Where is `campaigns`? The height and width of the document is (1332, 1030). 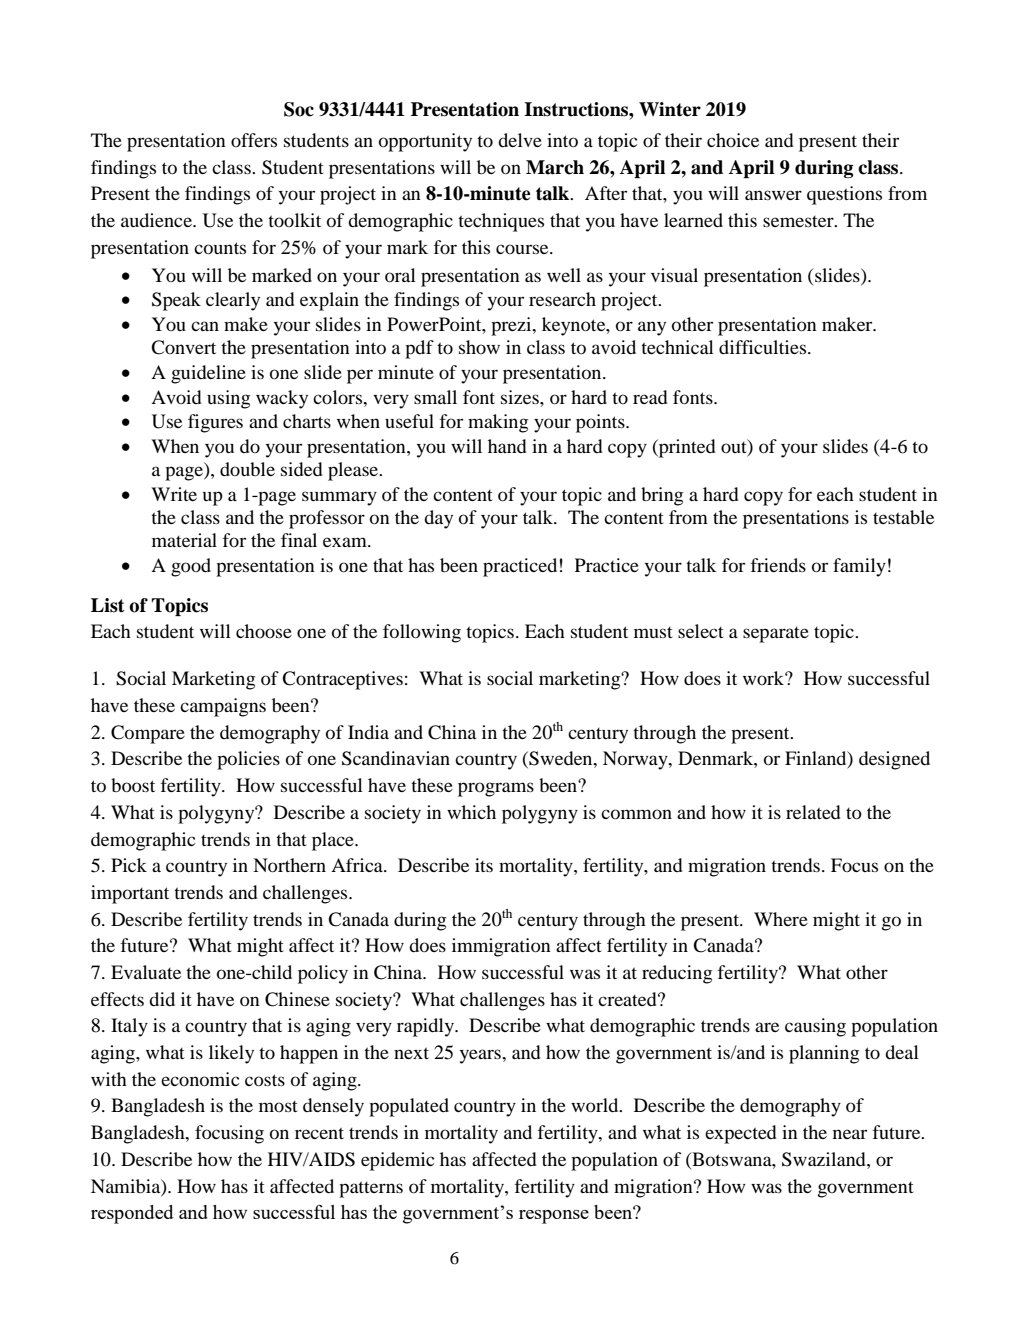 campaigns is located at coordinates (223, 707).
